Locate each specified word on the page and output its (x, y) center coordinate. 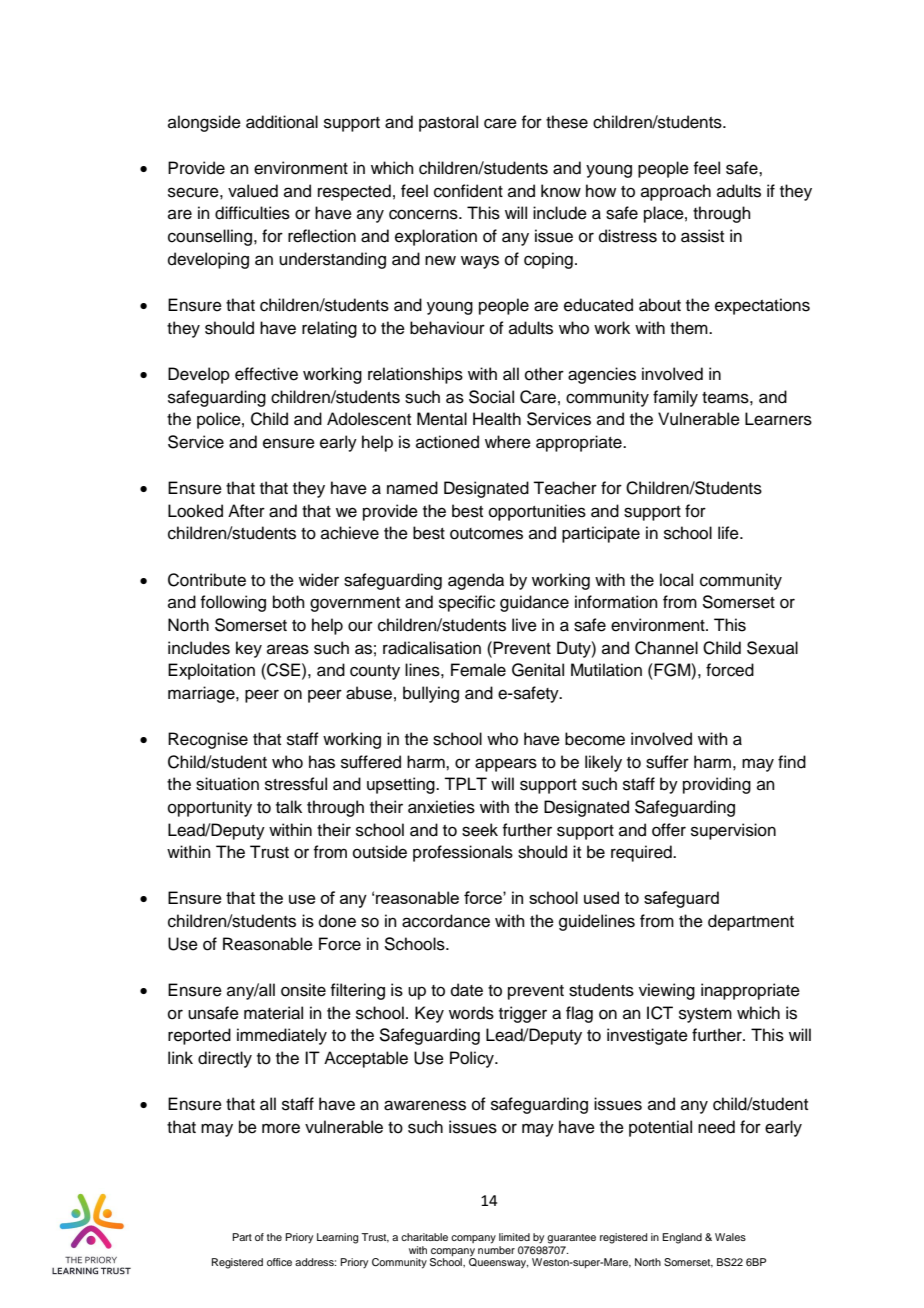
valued (253, 191)
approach (676, 192)
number (496, 1250)
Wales (730, 1237)
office (279, 1262)
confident (468, 191)
